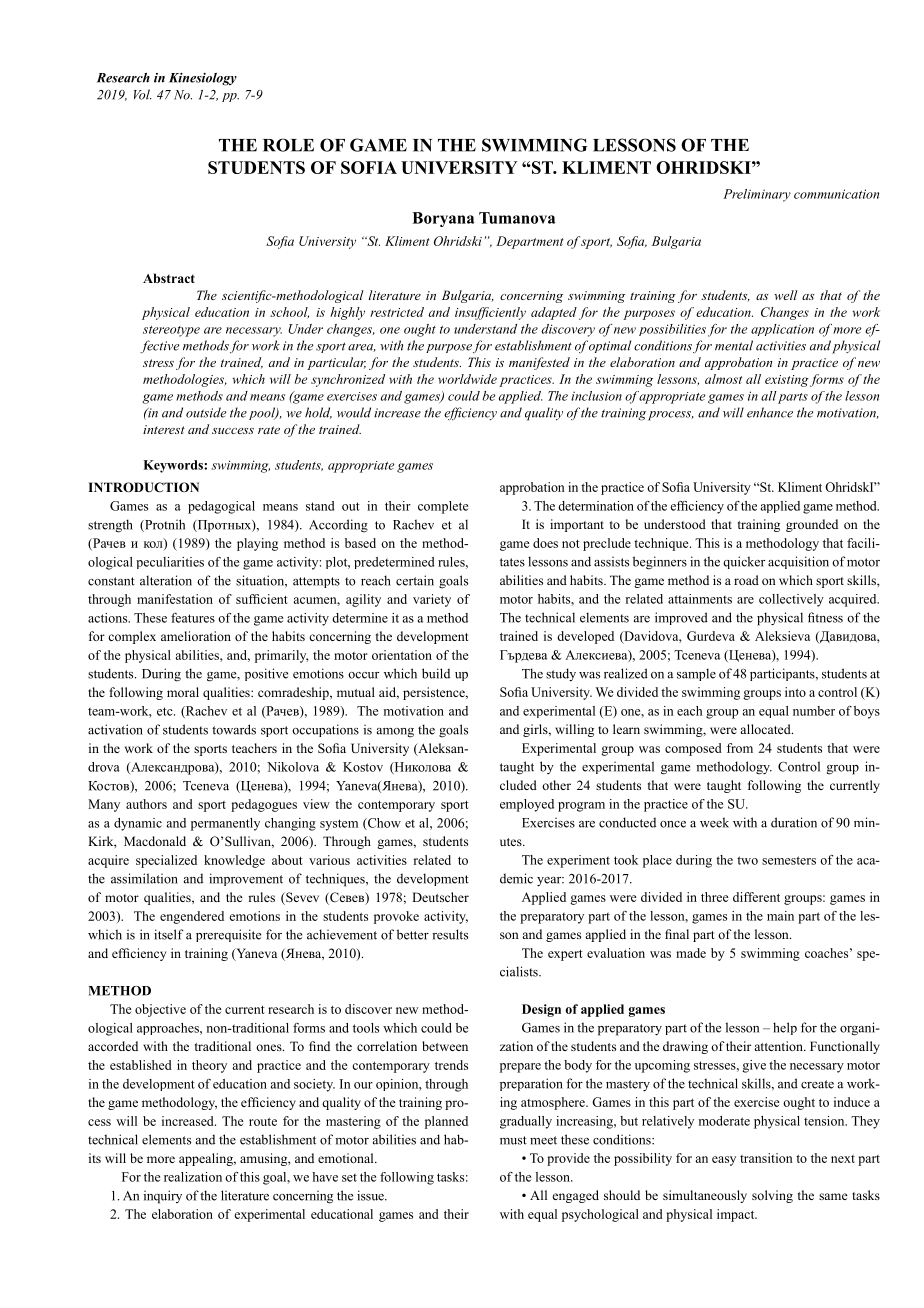 The image size is (924, 1308). Describe the element at coordinates (203, 79) in the page. I see `Kinesiology` at that location.
